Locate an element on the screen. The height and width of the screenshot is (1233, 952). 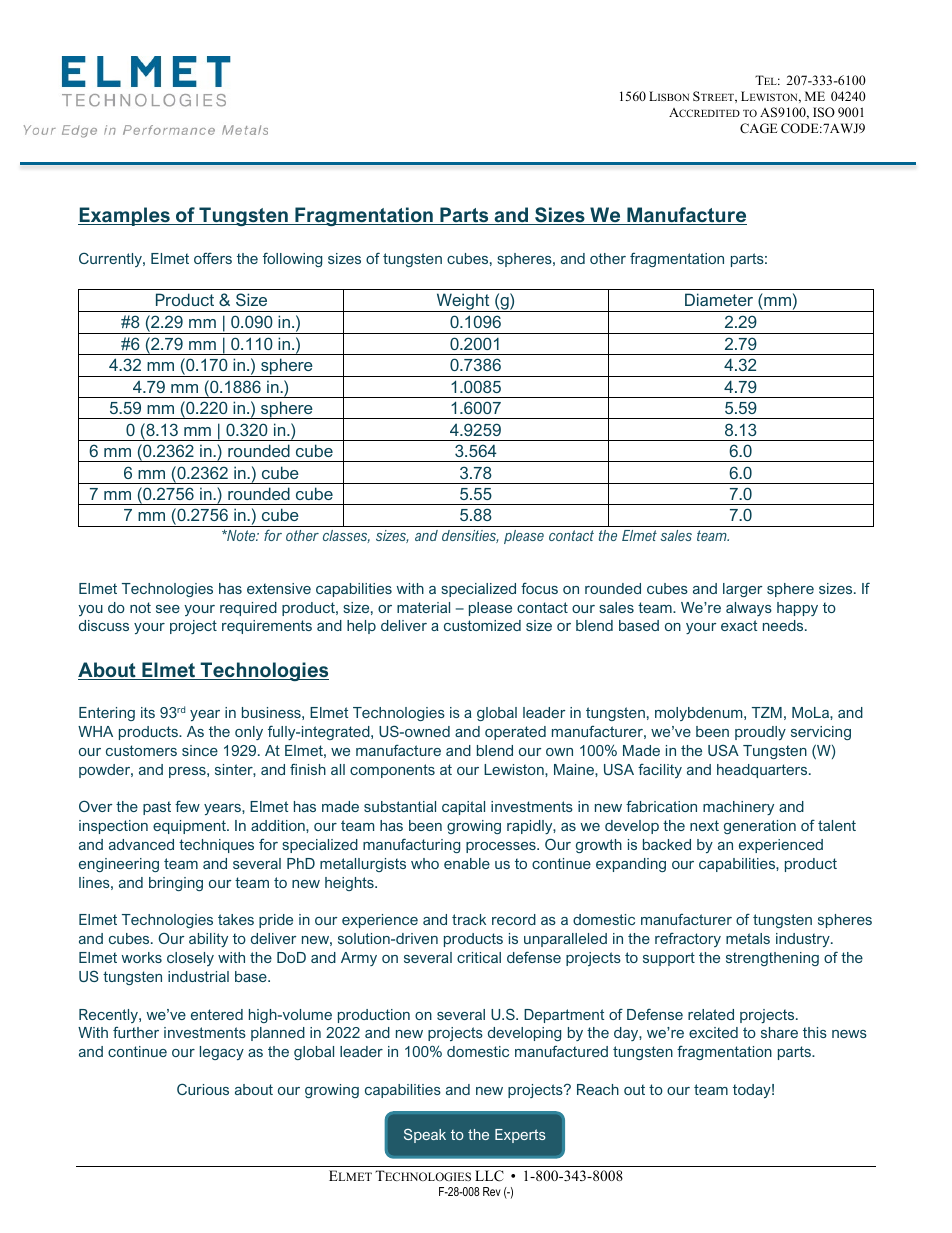
see is located at coordinates (168, 609).
